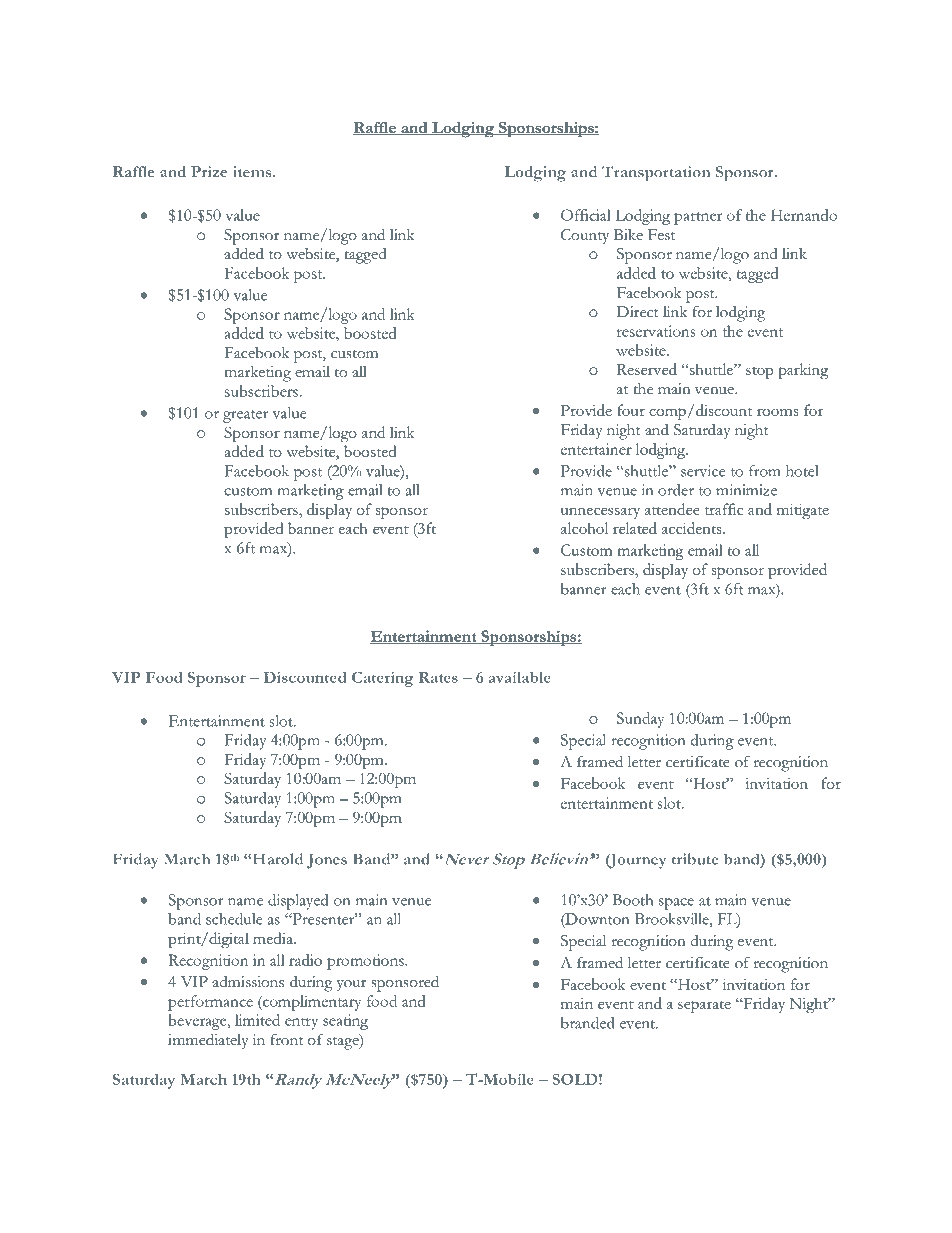  What do you see at coordinates (383, 679) in the page?
I see `Catering` at bounding box center [383, 679].
